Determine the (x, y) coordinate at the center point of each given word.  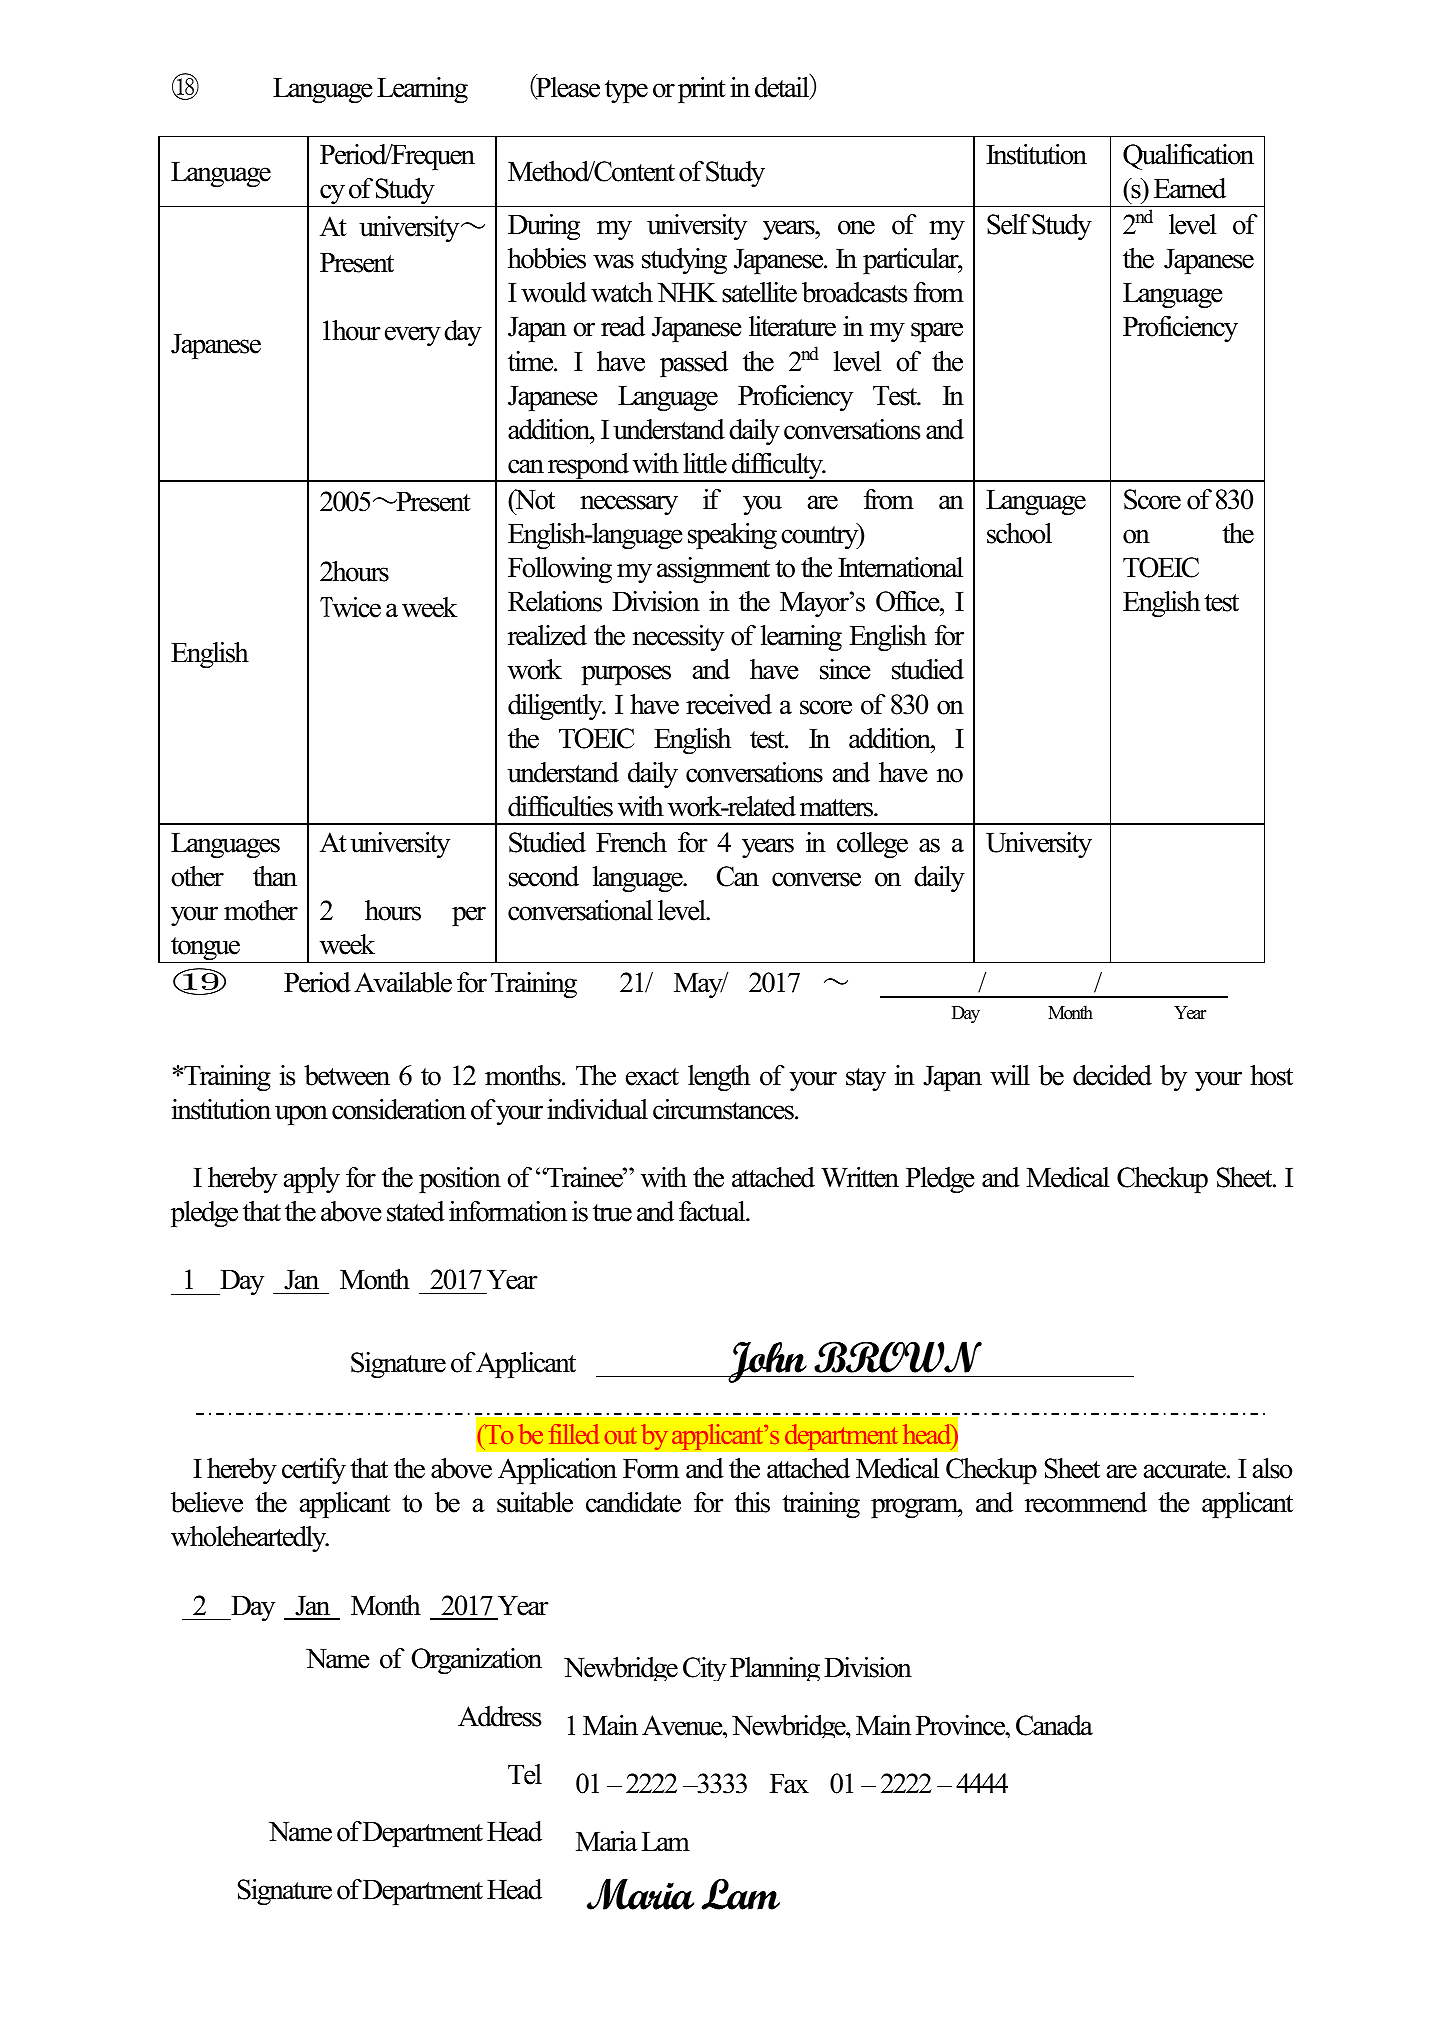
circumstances (724, 1109)
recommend (1086, 1502)
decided (1112, 1075)
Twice (350, 607)
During (544, 227)
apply (312, 1180)
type (626, 92)
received (729, 704)
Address (500, 1716)
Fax (789, 1784)
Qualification (1188, 157)
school (1019, 533)
